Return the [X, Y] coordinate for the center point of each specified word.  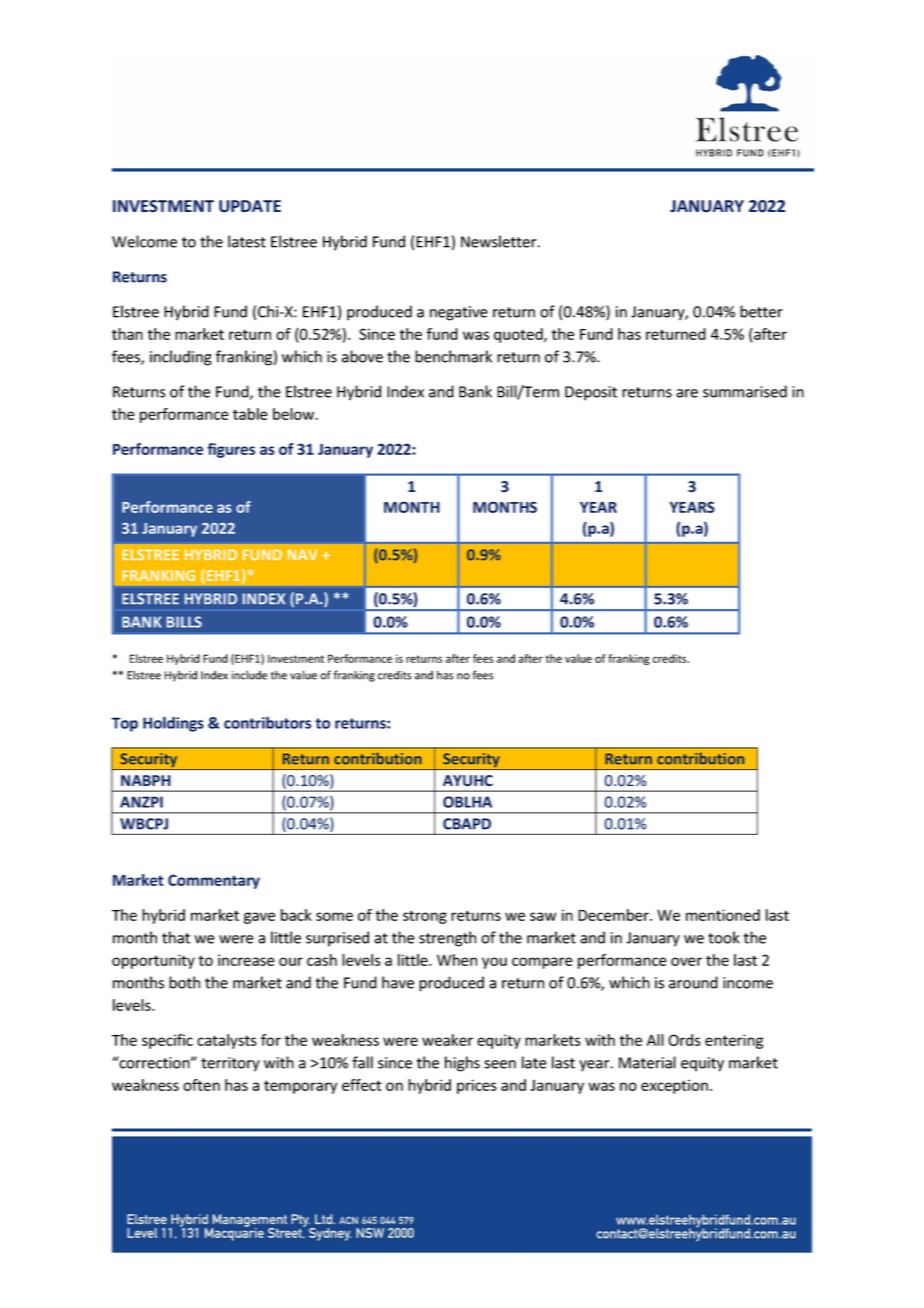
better [761, 311]
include [249, 675]
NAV [302, 554]
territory [230, 1064]
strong [425, 917]
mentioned [723, 915]
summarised [745, 391]
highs [462, 1064]
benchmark [453, 356]
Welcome [144, 241]
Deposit [591, 393]
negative [459, 313]
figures [231, 450]
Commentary [214, 881]
